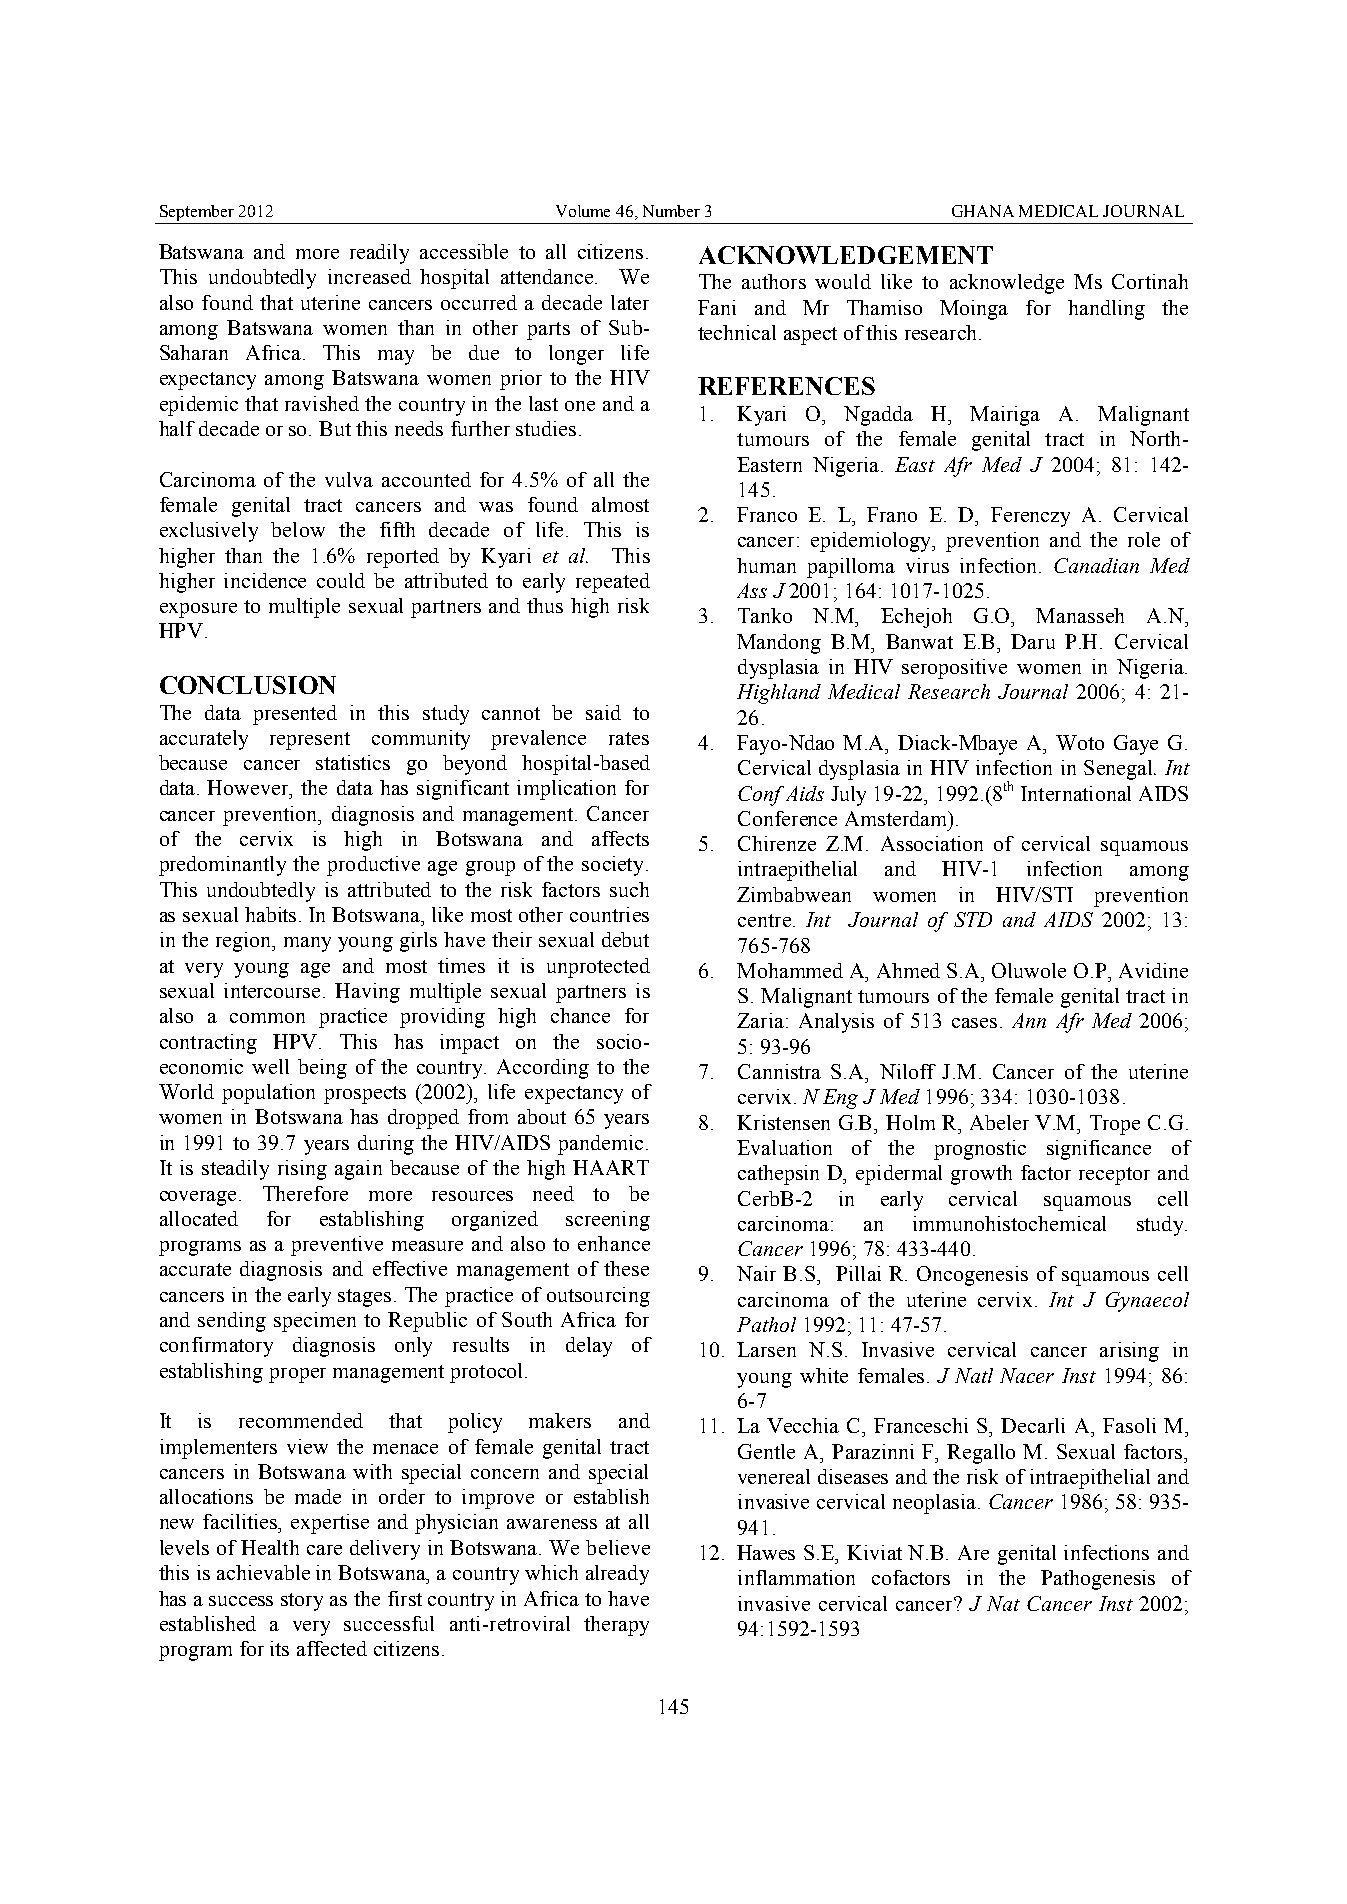 This screenshot has width=1347, height=1904. What do you see at coordinates (626, 1268) in the screenshot?
I see `these` at bounding box center [626, 1268].
